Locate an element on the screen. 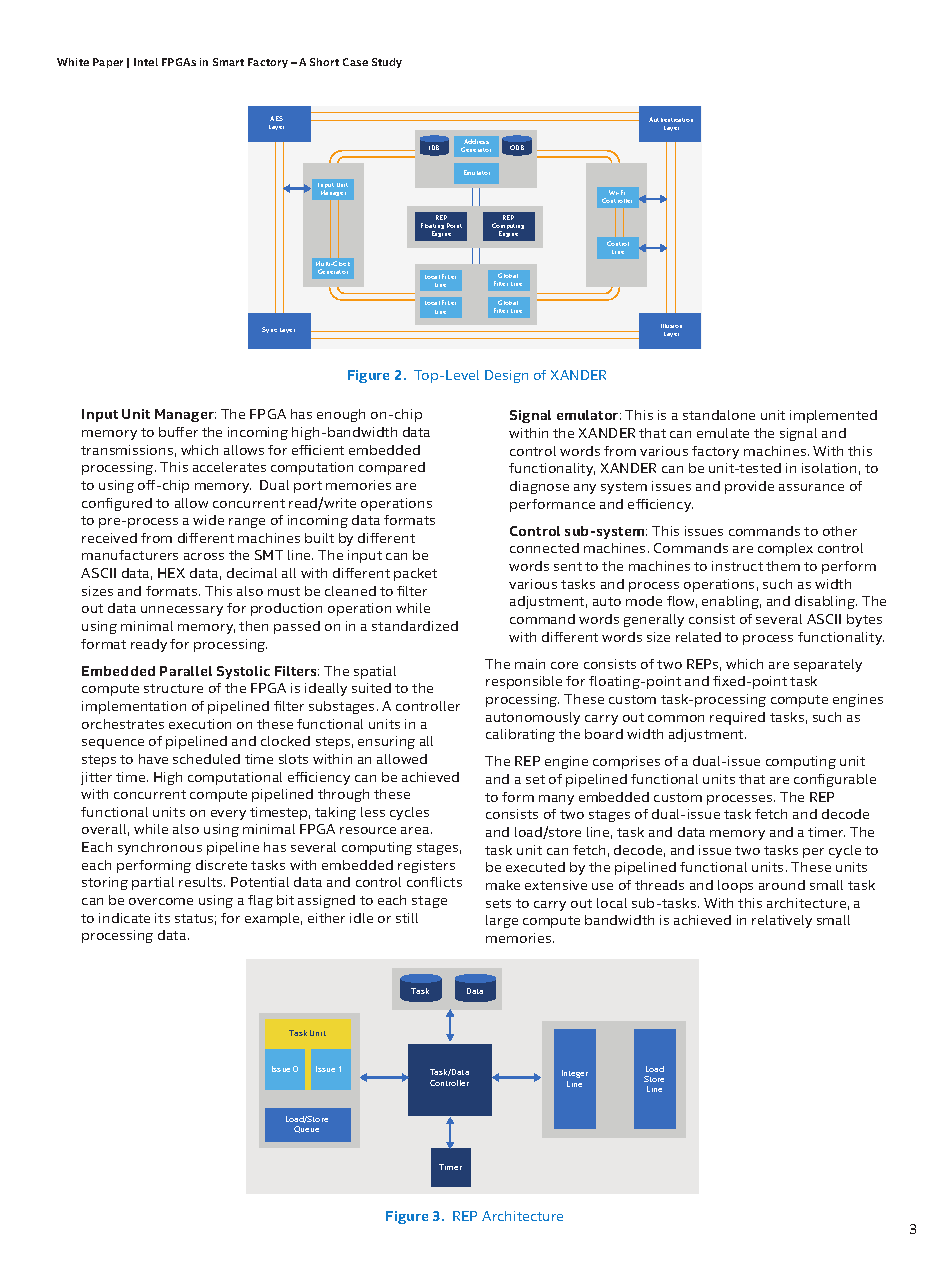 The height and width of the screenshot is (1270, 952). Intel is located at coordinates (146, 62).
